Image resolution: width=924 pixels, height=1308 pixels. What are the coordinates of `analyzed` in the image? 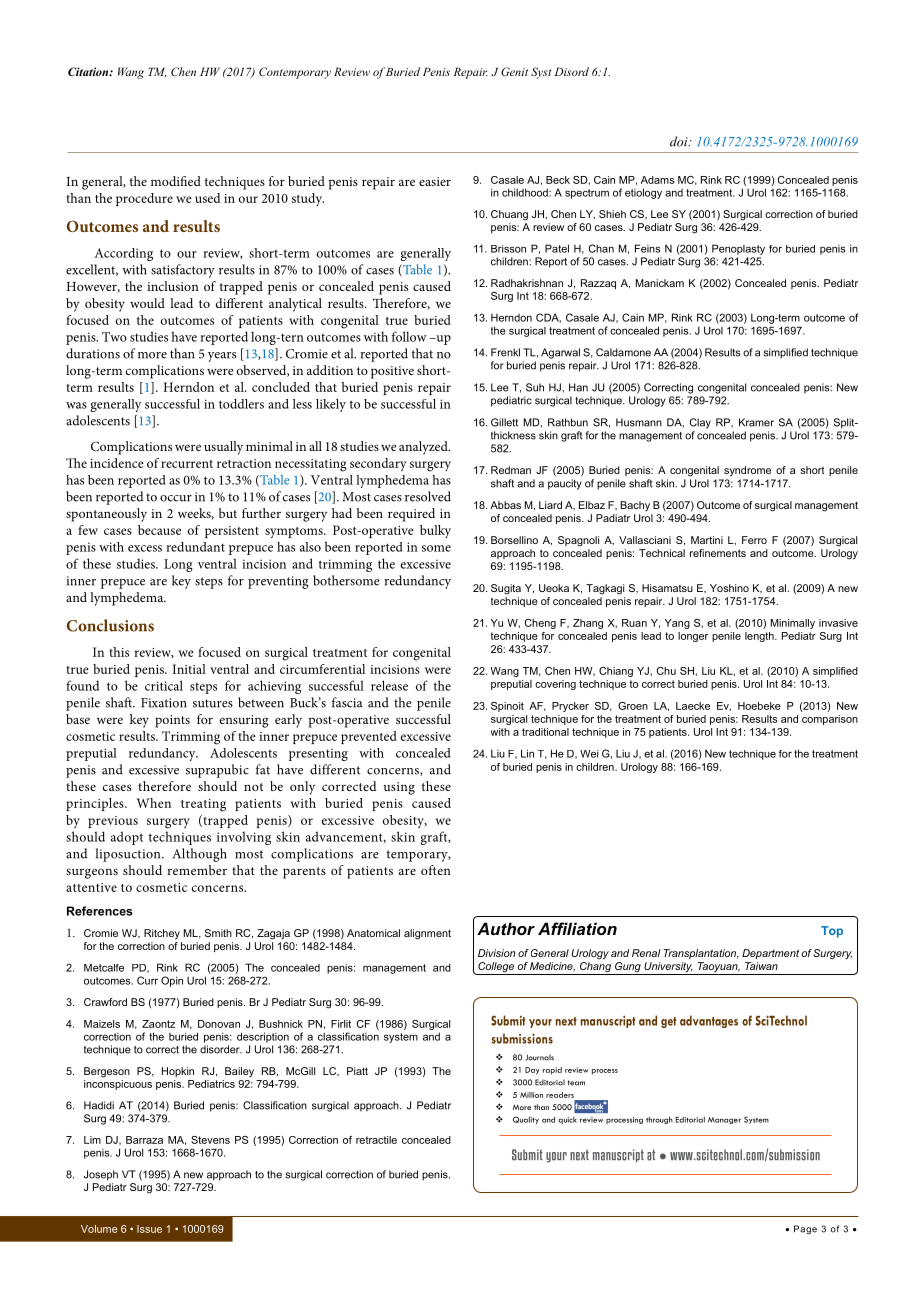 It's located at (424, 448).
